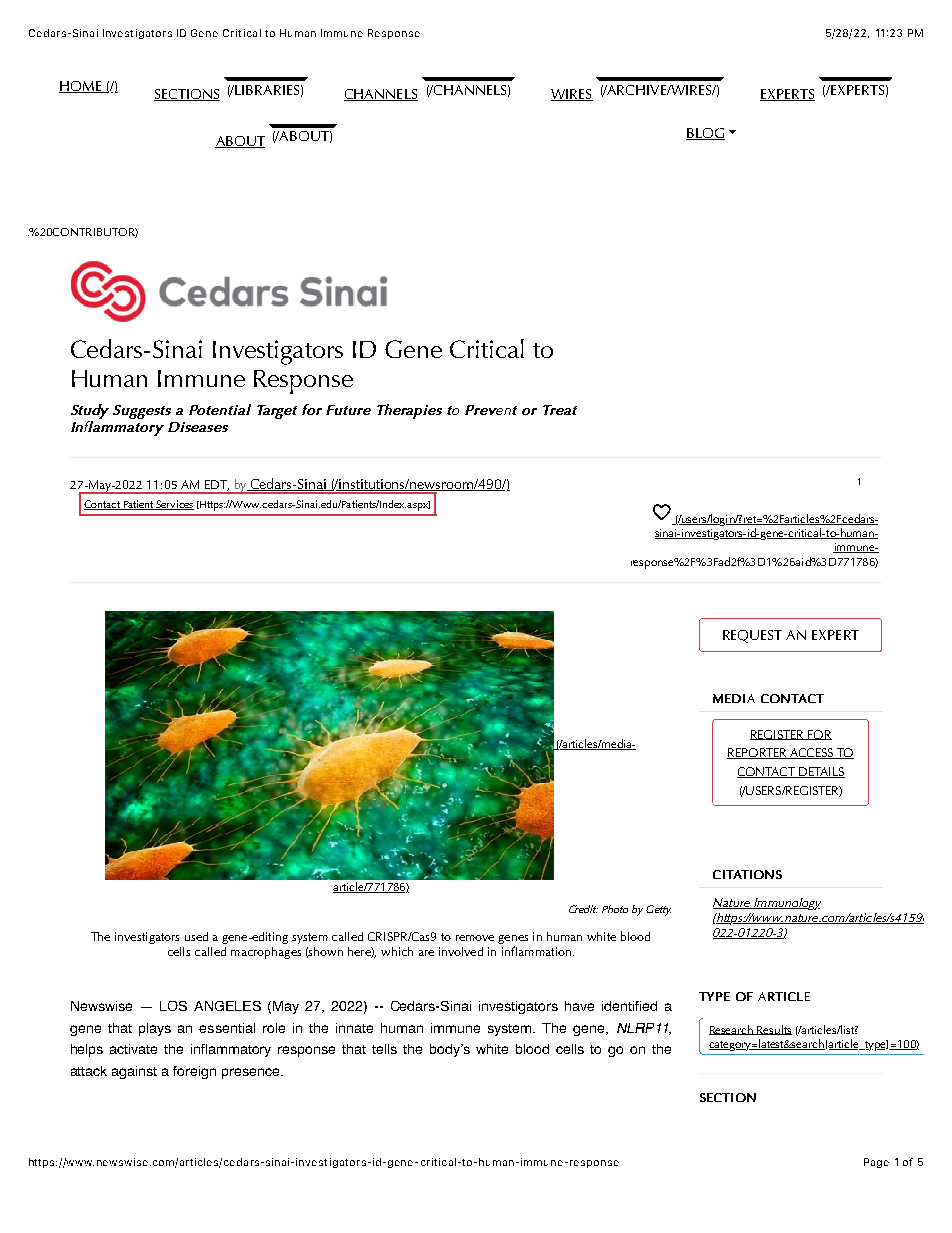  Describe the element at coordinates (821, 772) in the image. I see `DETAILS` at that location.
